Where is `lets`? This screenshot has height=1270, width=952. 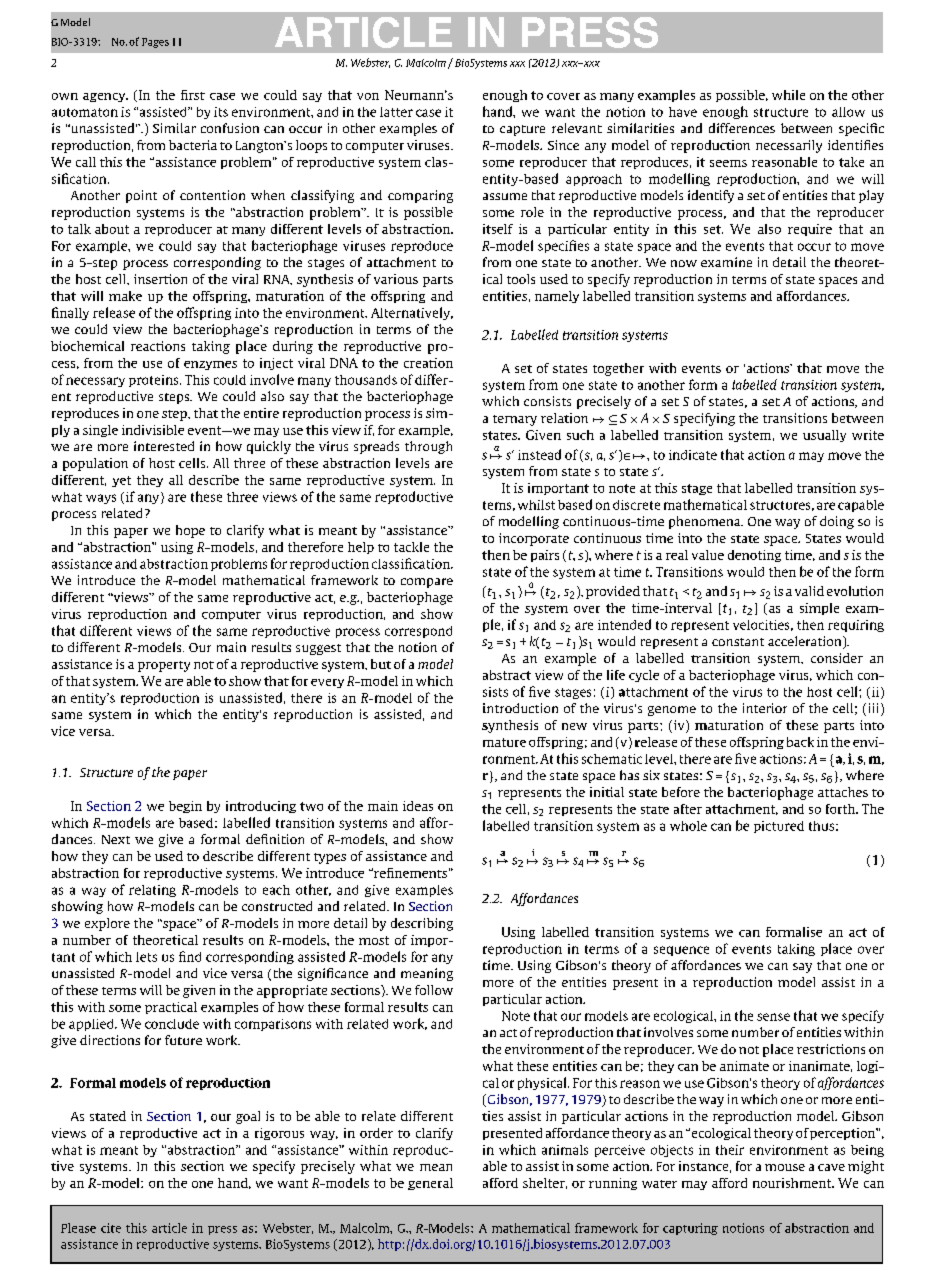
lets is located at coordinates (146, 957).
